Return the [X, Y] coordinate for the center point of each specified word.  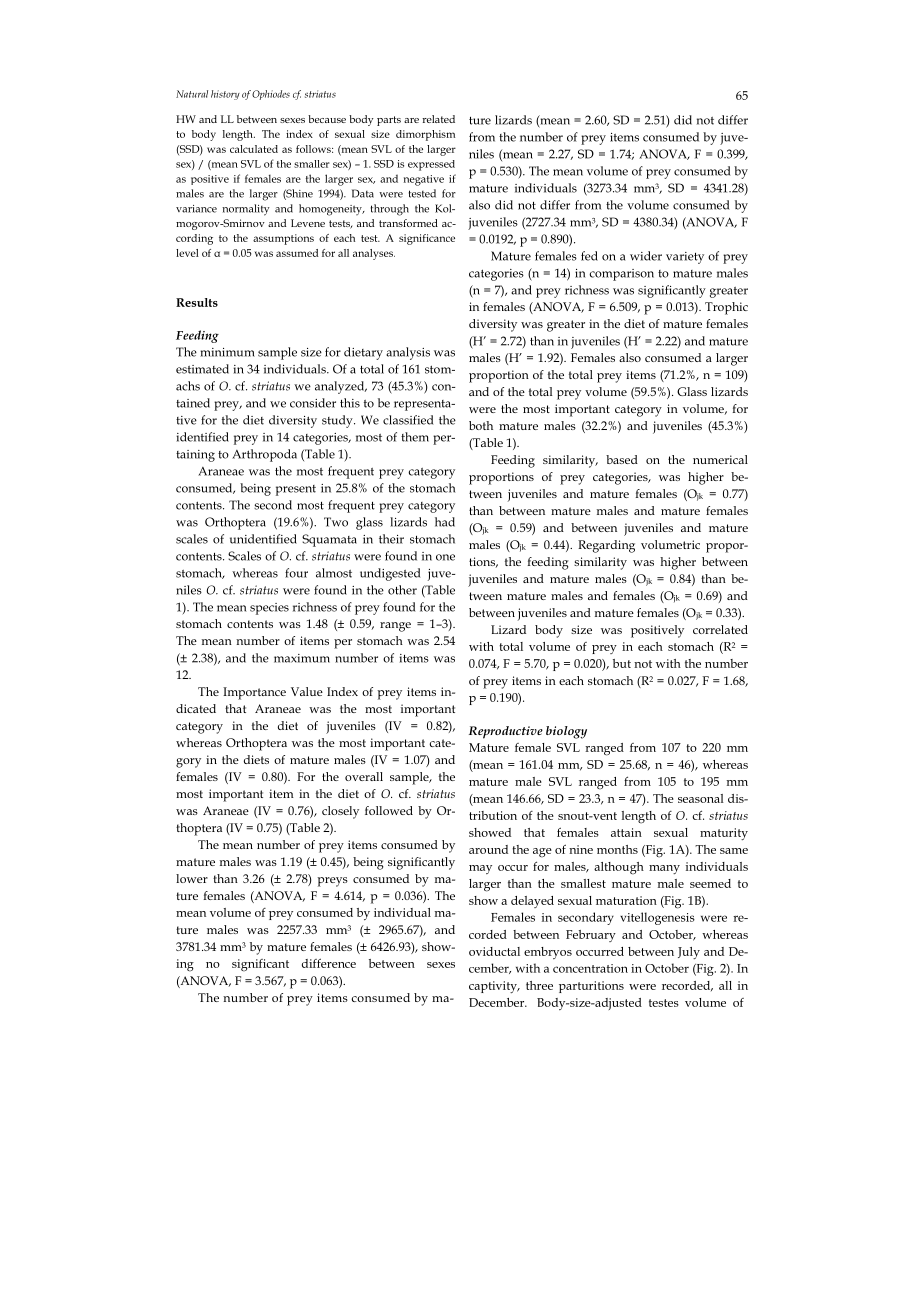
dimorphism [425, 135]
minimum [227, 352]
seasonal [701, 798]
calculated [254, 149]
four [296, 573]
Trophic [726, 308]
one [445, 557]
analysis [408, 353]
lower [192, 878]
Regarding [606, 546]
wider [646, 256]
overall [364, 776]
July [689, 953]
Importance [254, 693]
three [539, 985]
